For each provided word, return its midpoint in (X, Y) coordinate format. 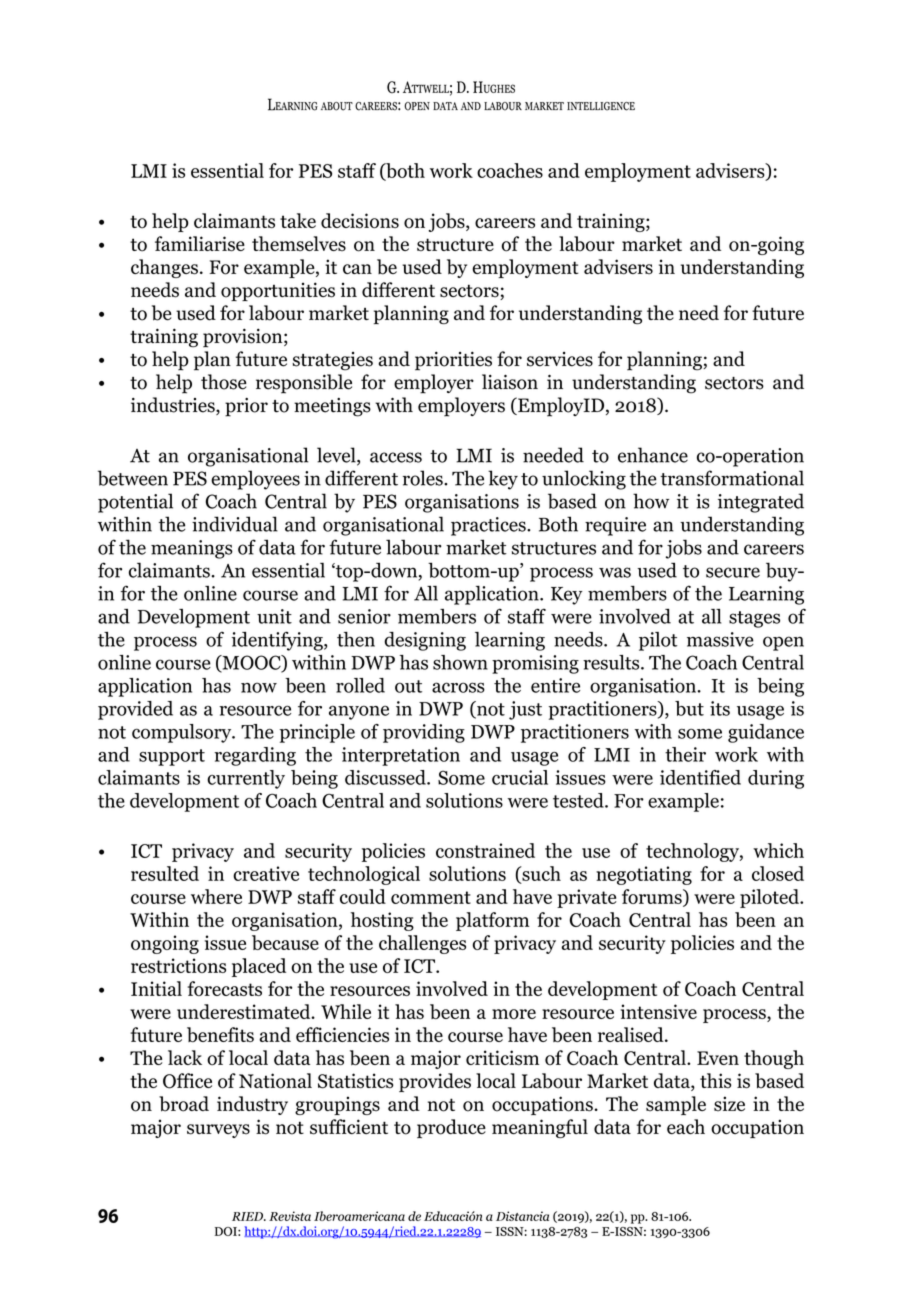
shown (460, 662)
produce (451, 1128)
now (259, 687)
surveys (218, 1131)
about (337, 106)
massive (720, 639)
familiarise (200, 244)
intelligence (601, 106)
